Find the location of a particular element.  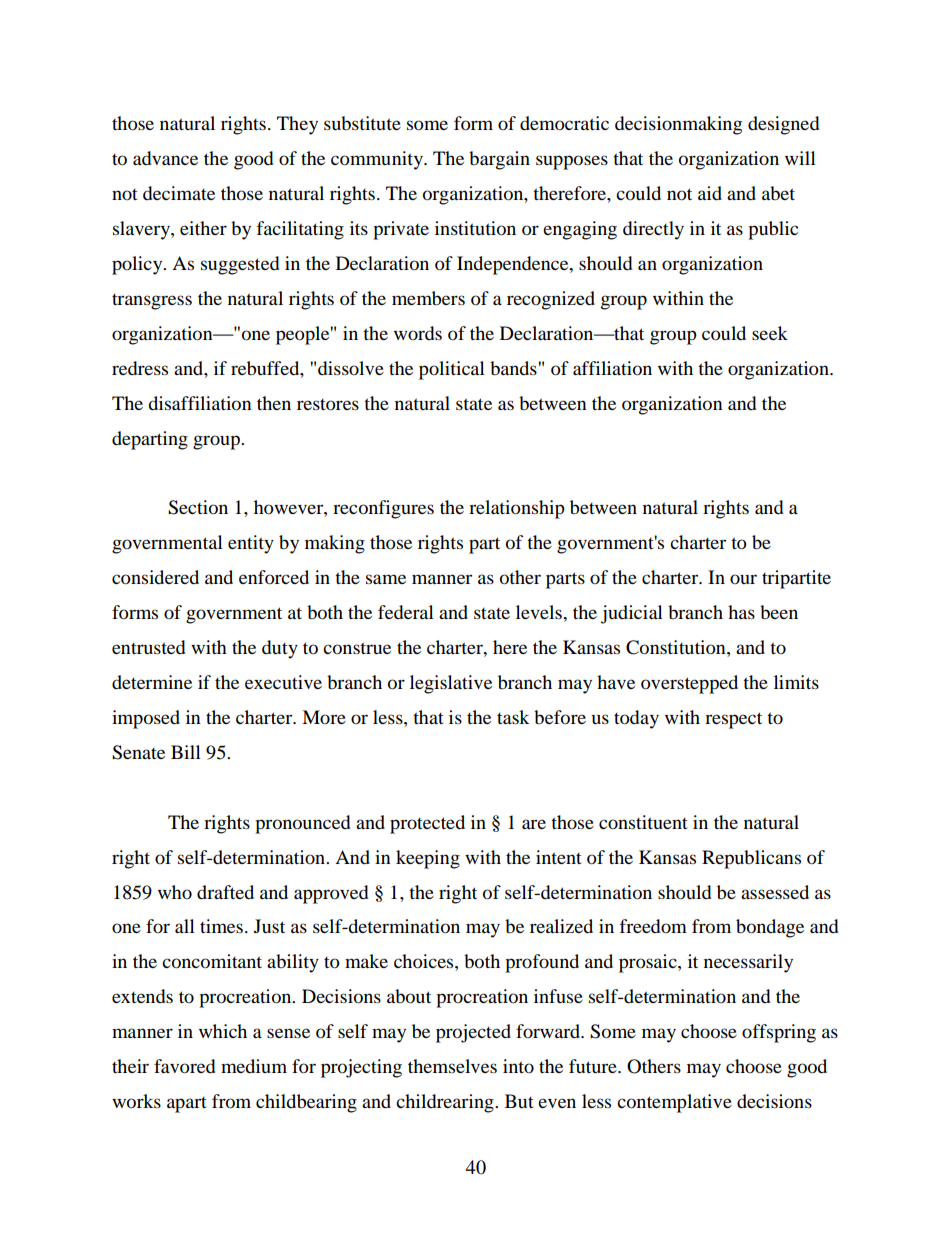

federal is located at coordinates (406, 612).
